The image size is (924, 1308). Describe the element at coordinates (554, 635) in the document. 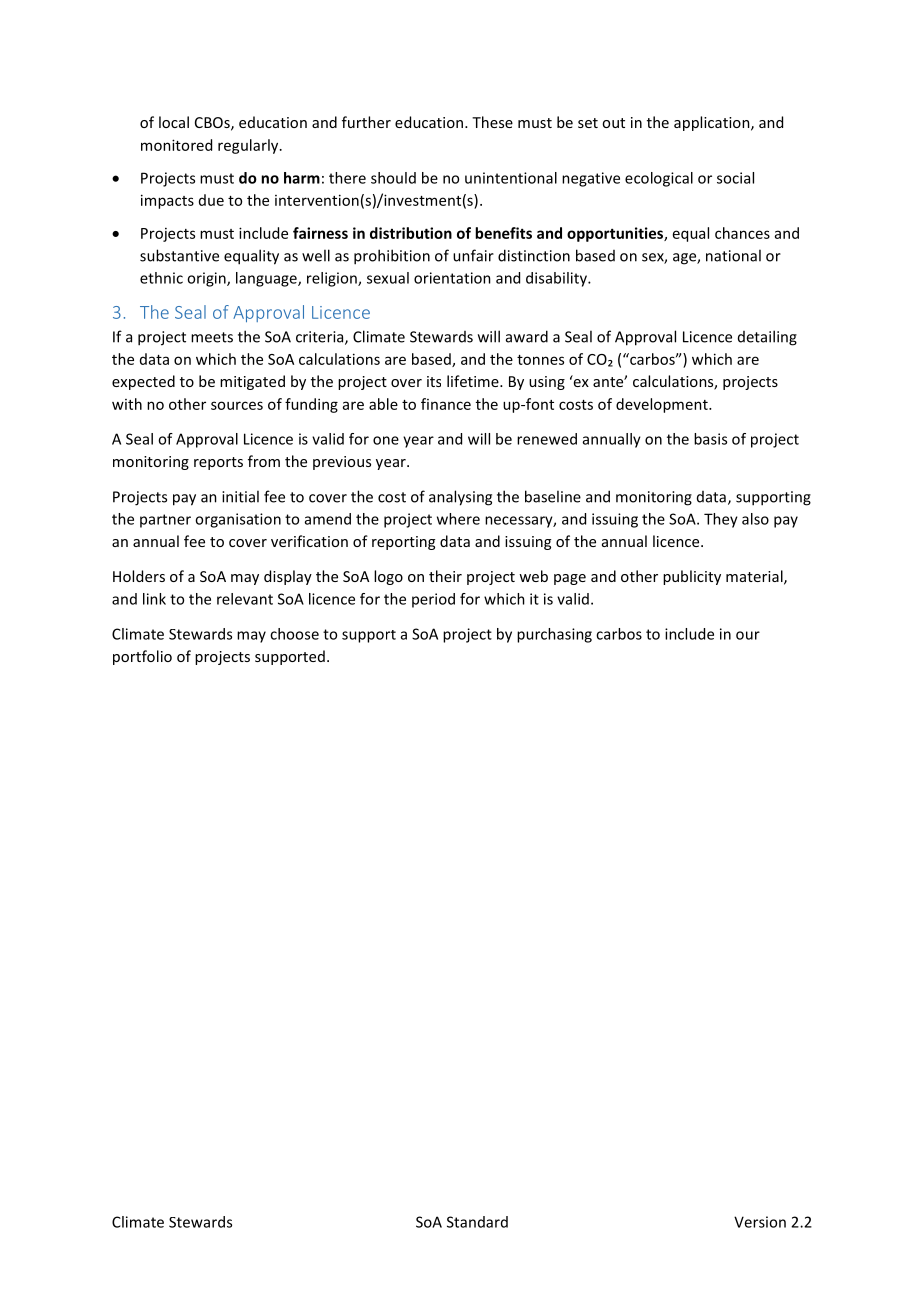

I see `purchasing` at that location.
